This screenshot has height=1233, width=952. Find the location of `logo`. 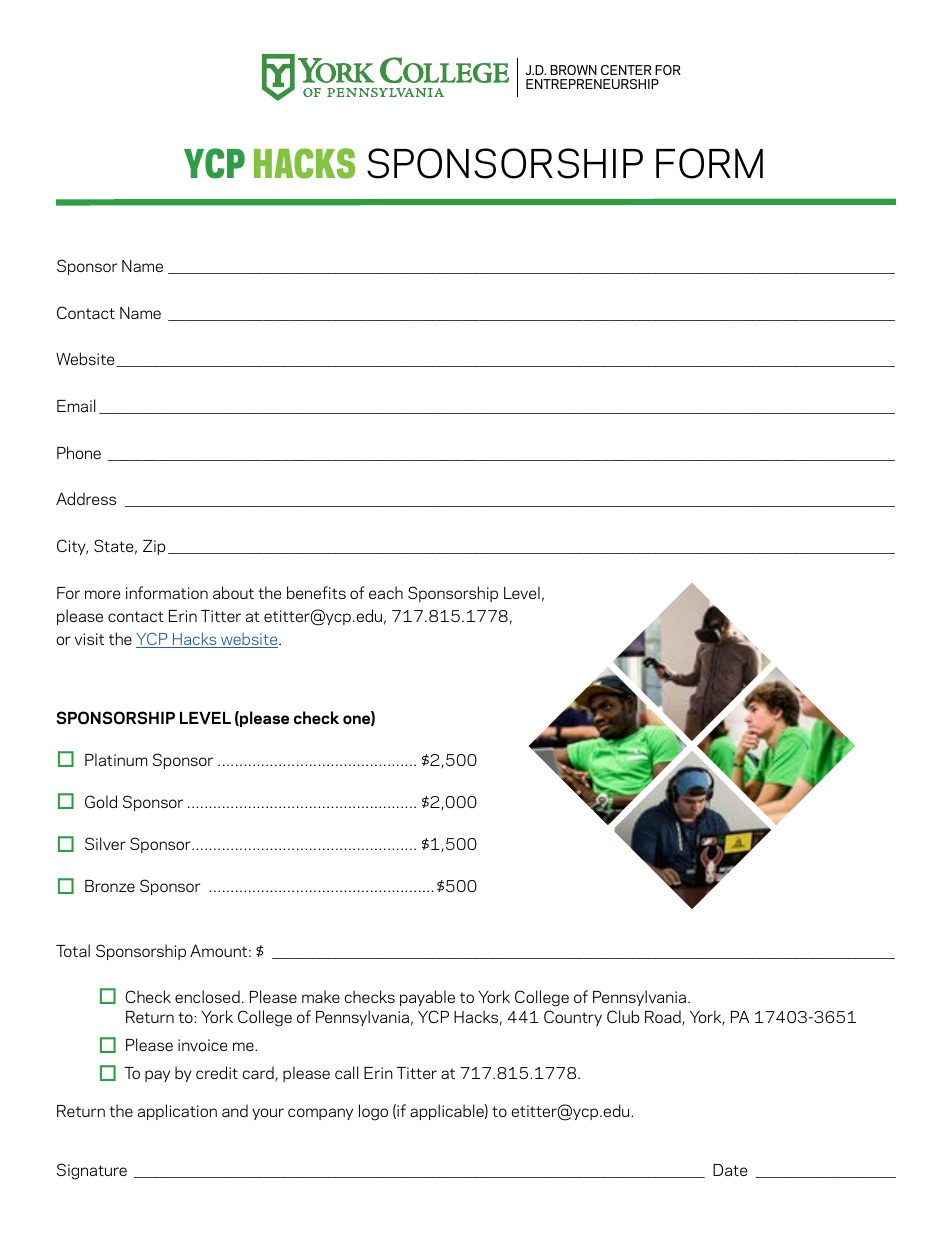

logo is located at coordinates (373, 1112).
